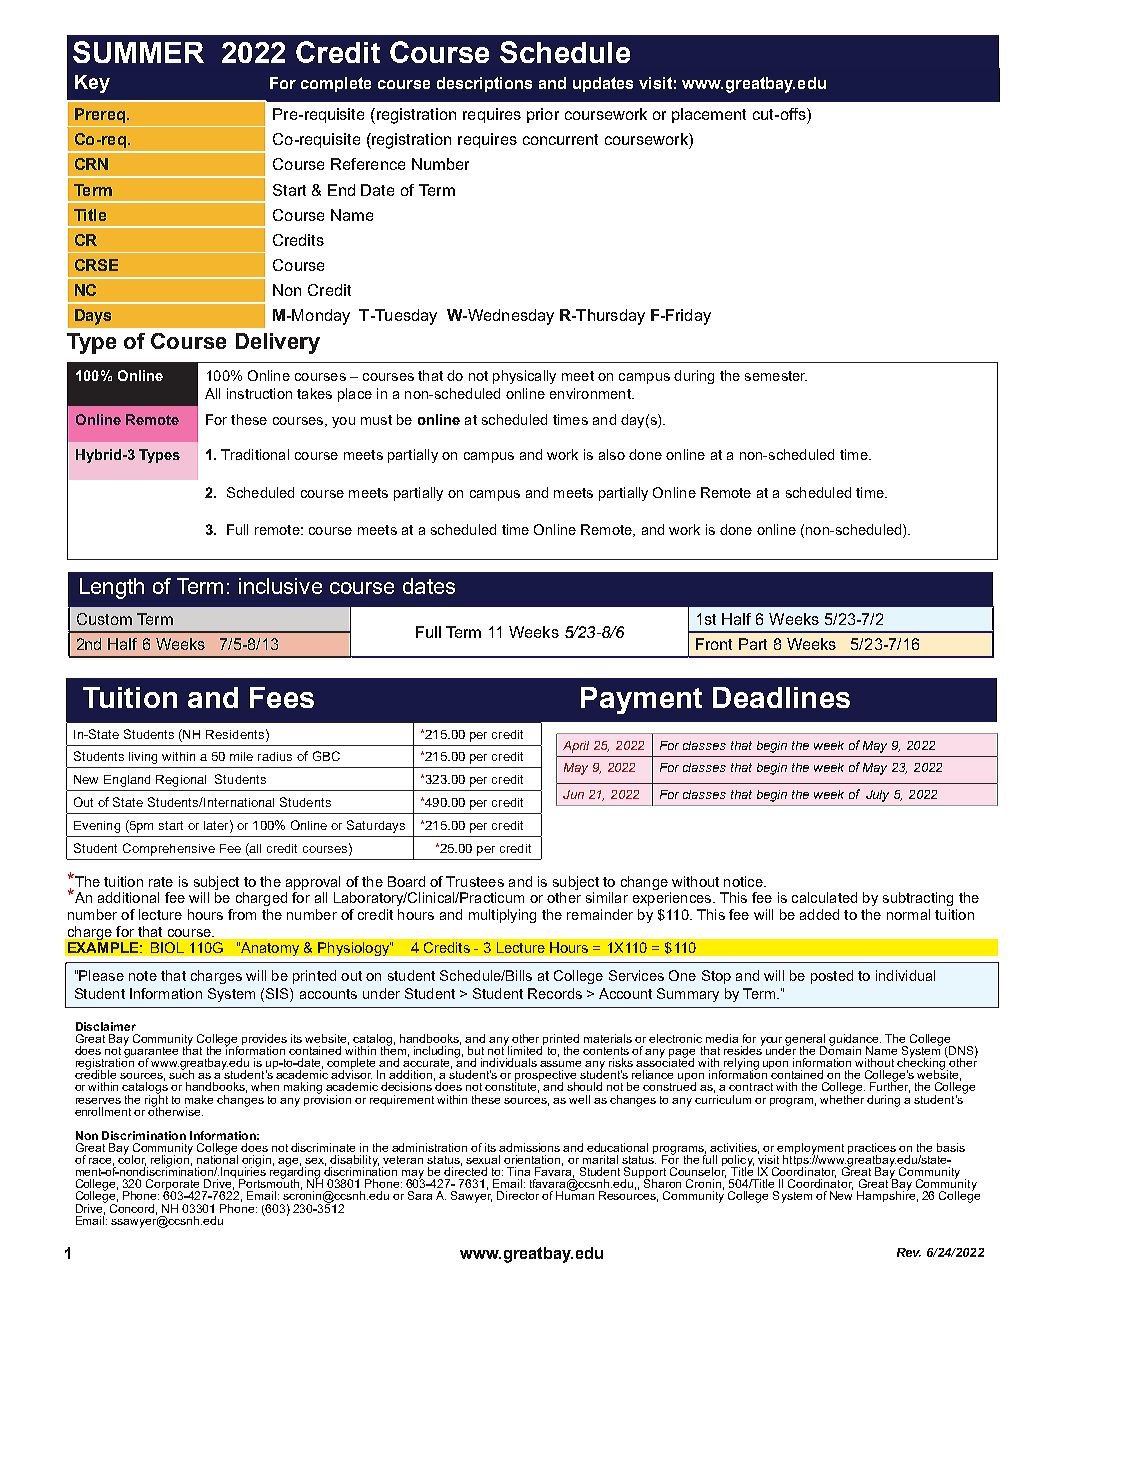 The height and width of the page is (1467, 1133). What do you see at coordinates (560, 139) in the page?
I see `concurrent` at bounding box center [560, 139].
